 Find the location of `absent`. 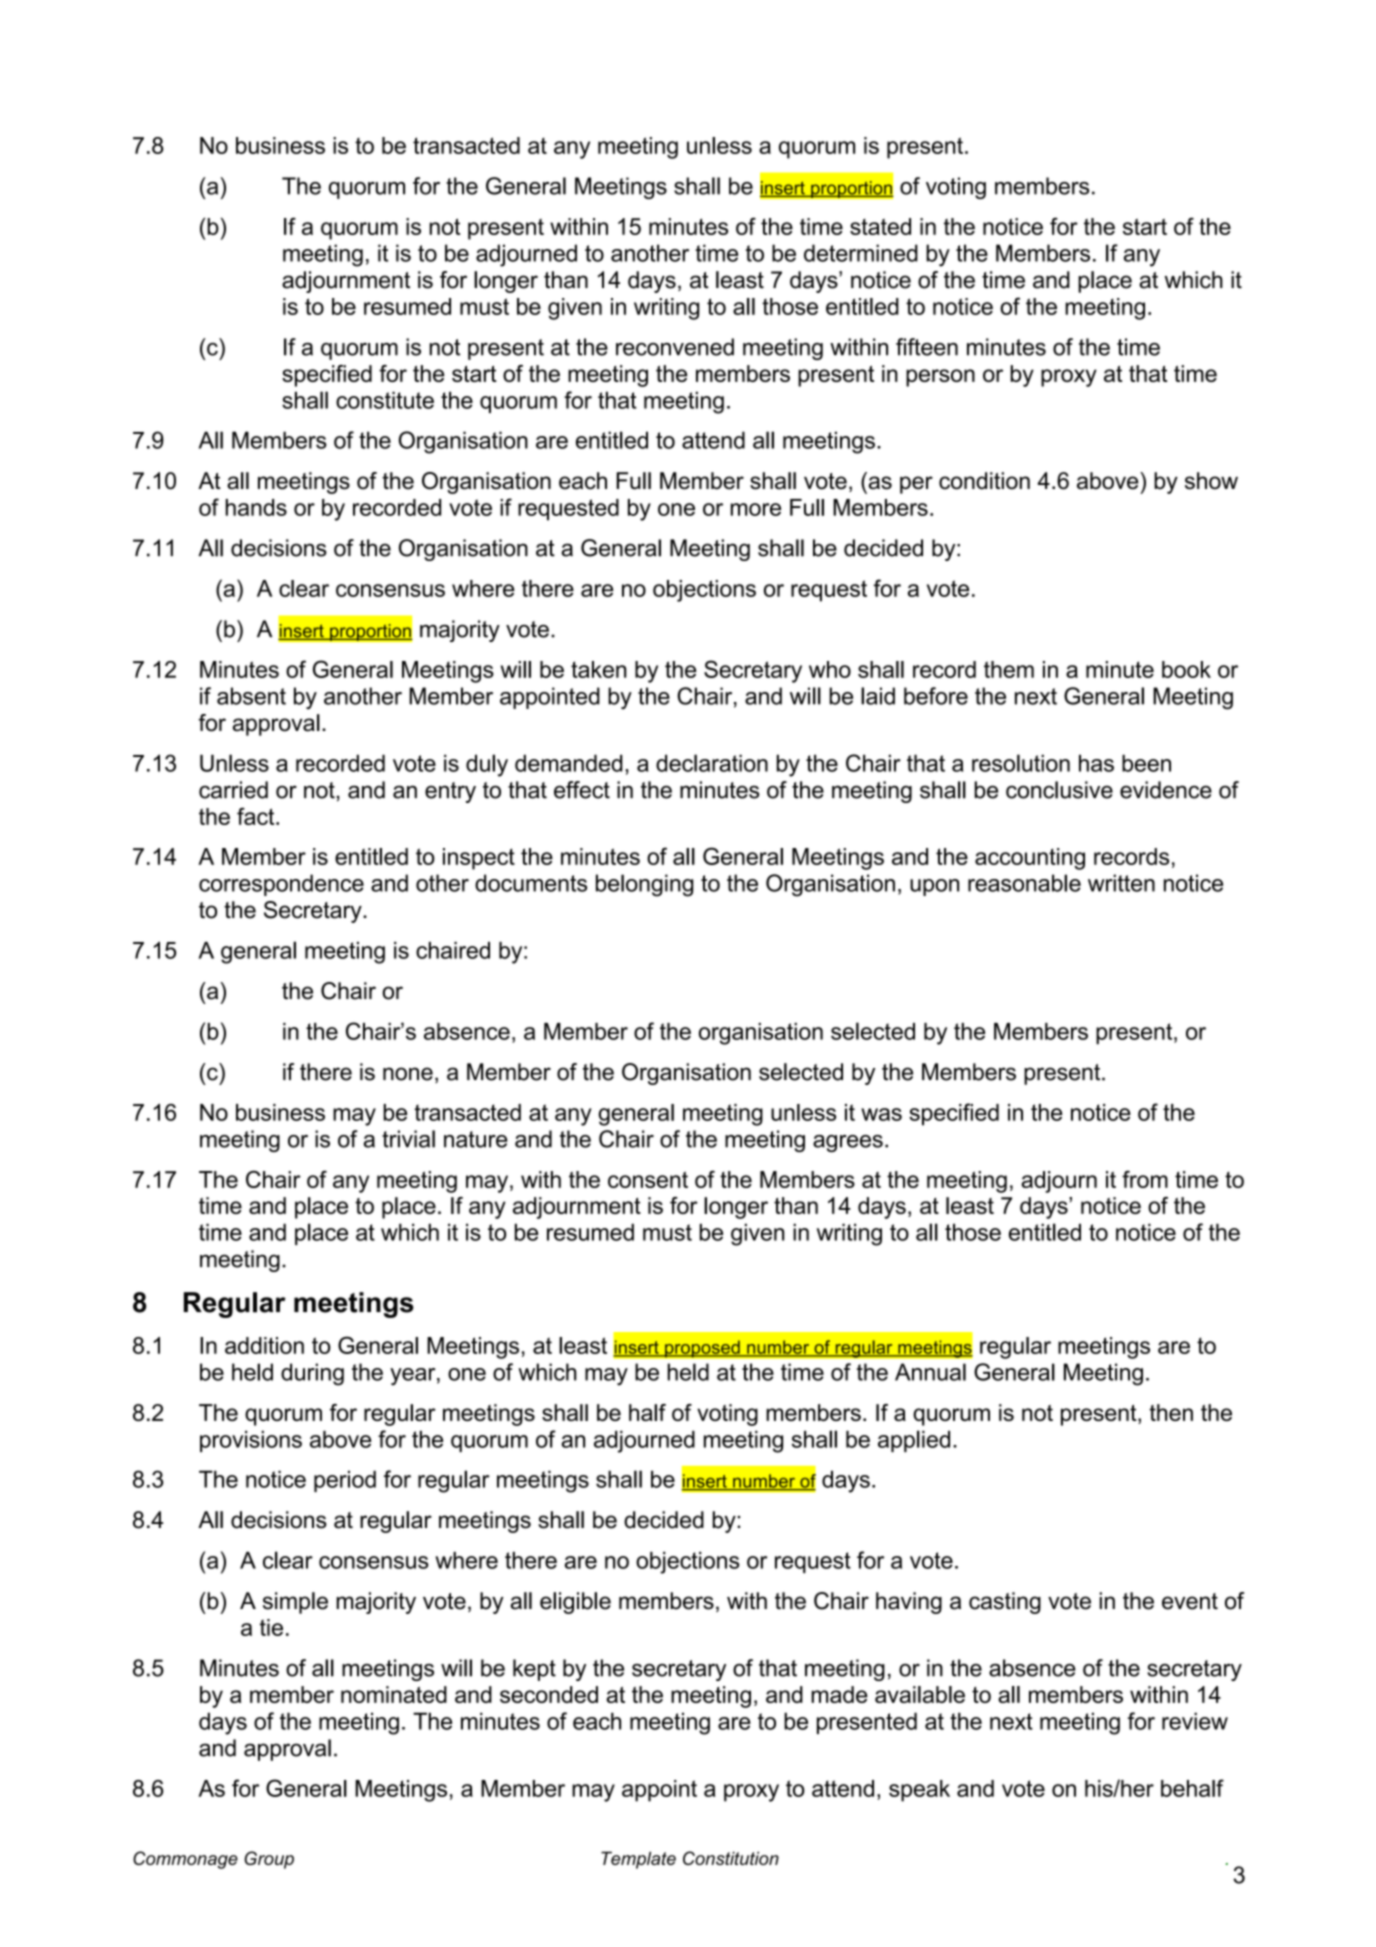

absent is located at coordinates (251, 696).
